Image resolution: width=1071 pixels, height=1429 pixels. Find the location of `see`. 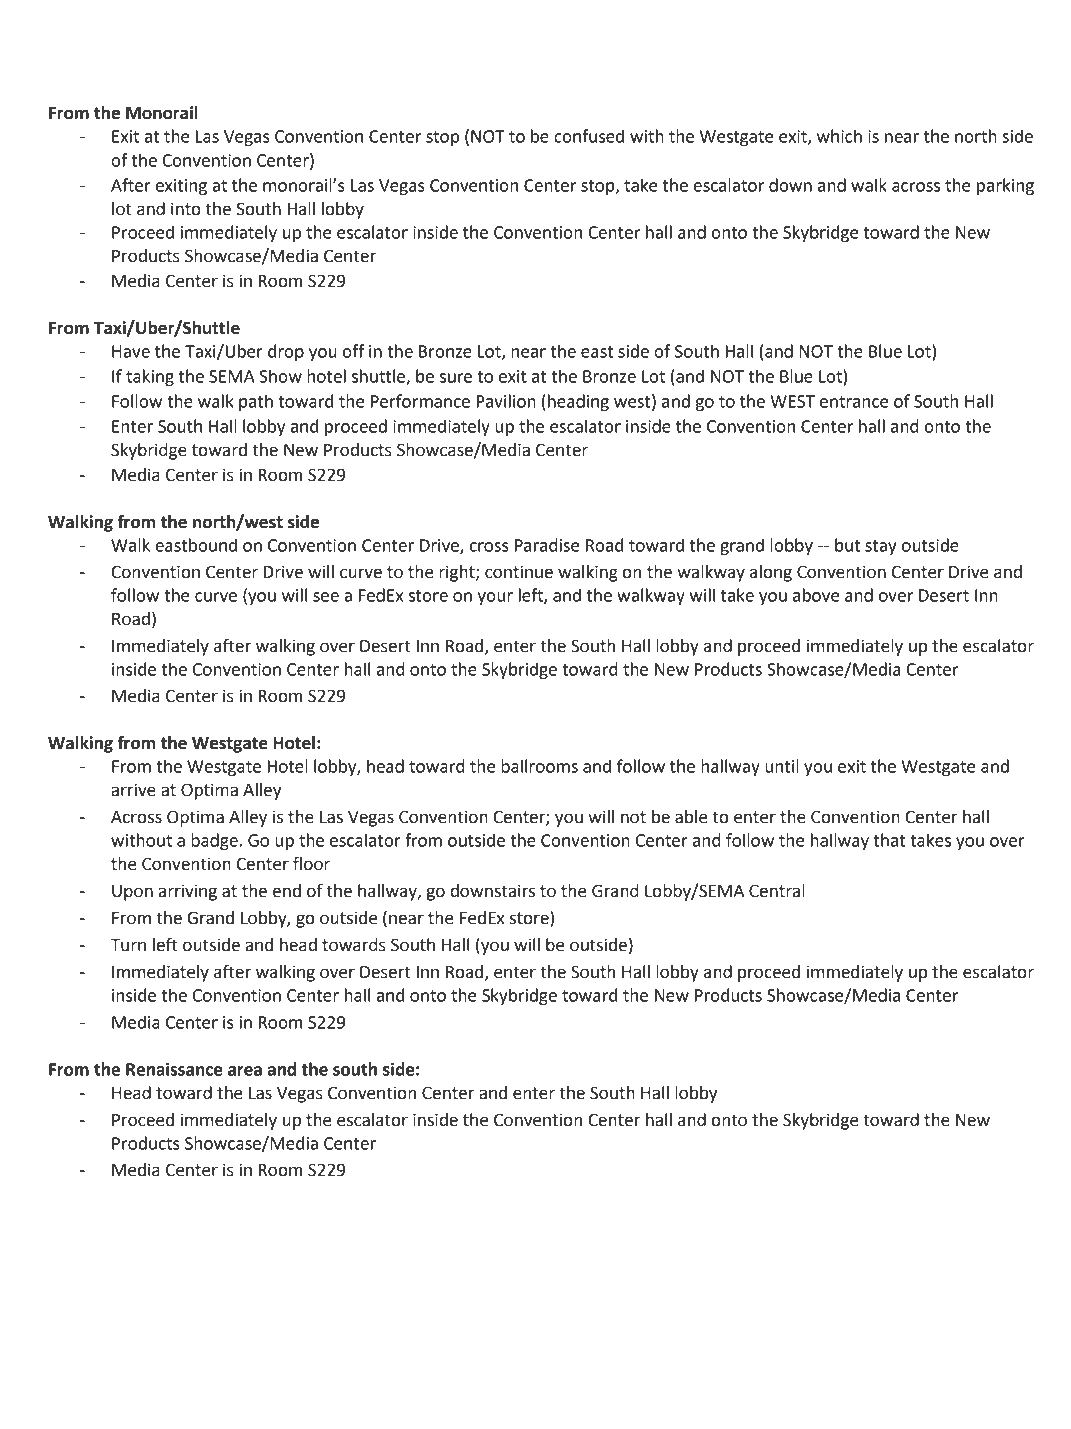

see is located at coordinates (326, 597).
